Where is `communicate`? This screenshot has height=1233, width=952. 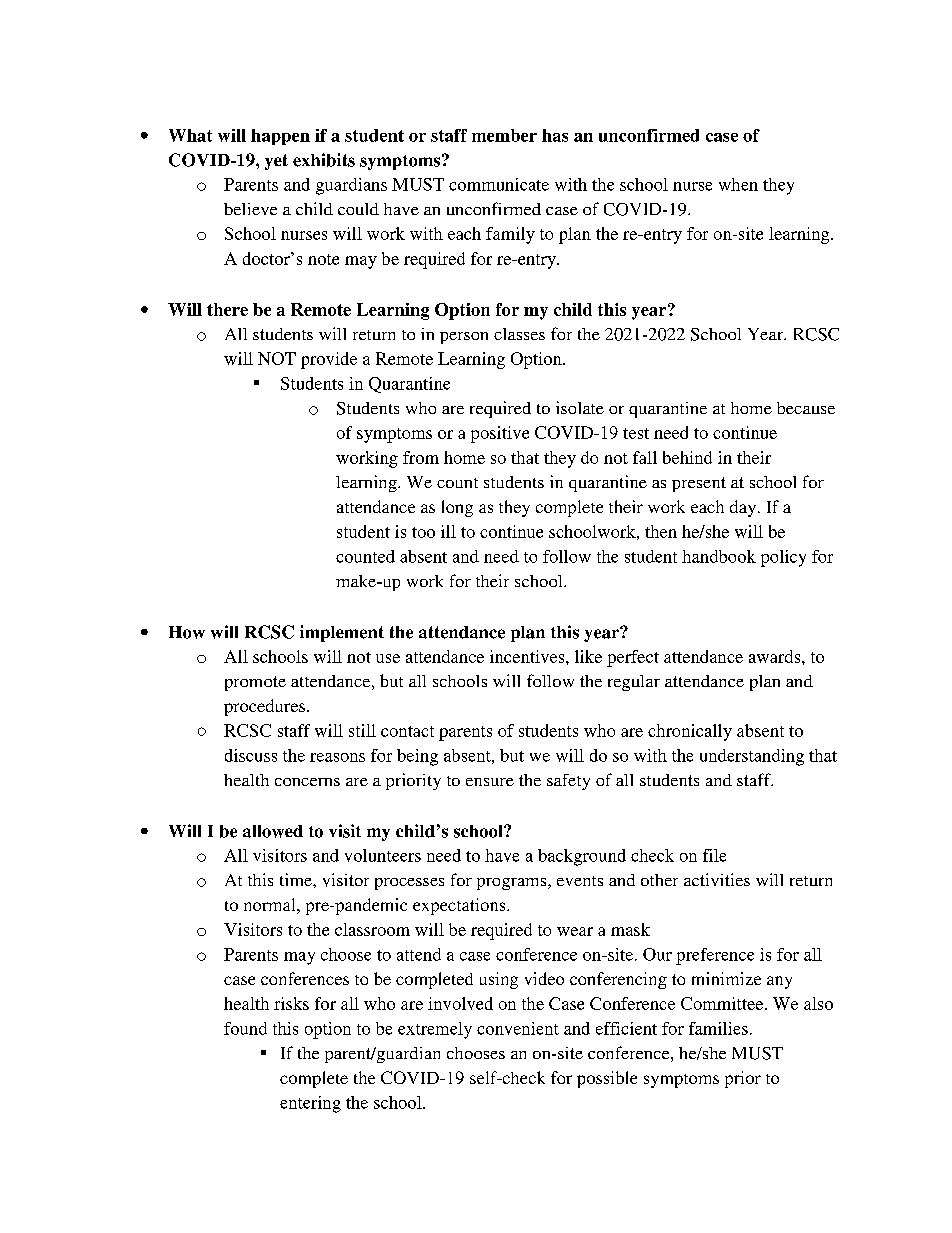 communicate is located at coordinates (499, 184).
